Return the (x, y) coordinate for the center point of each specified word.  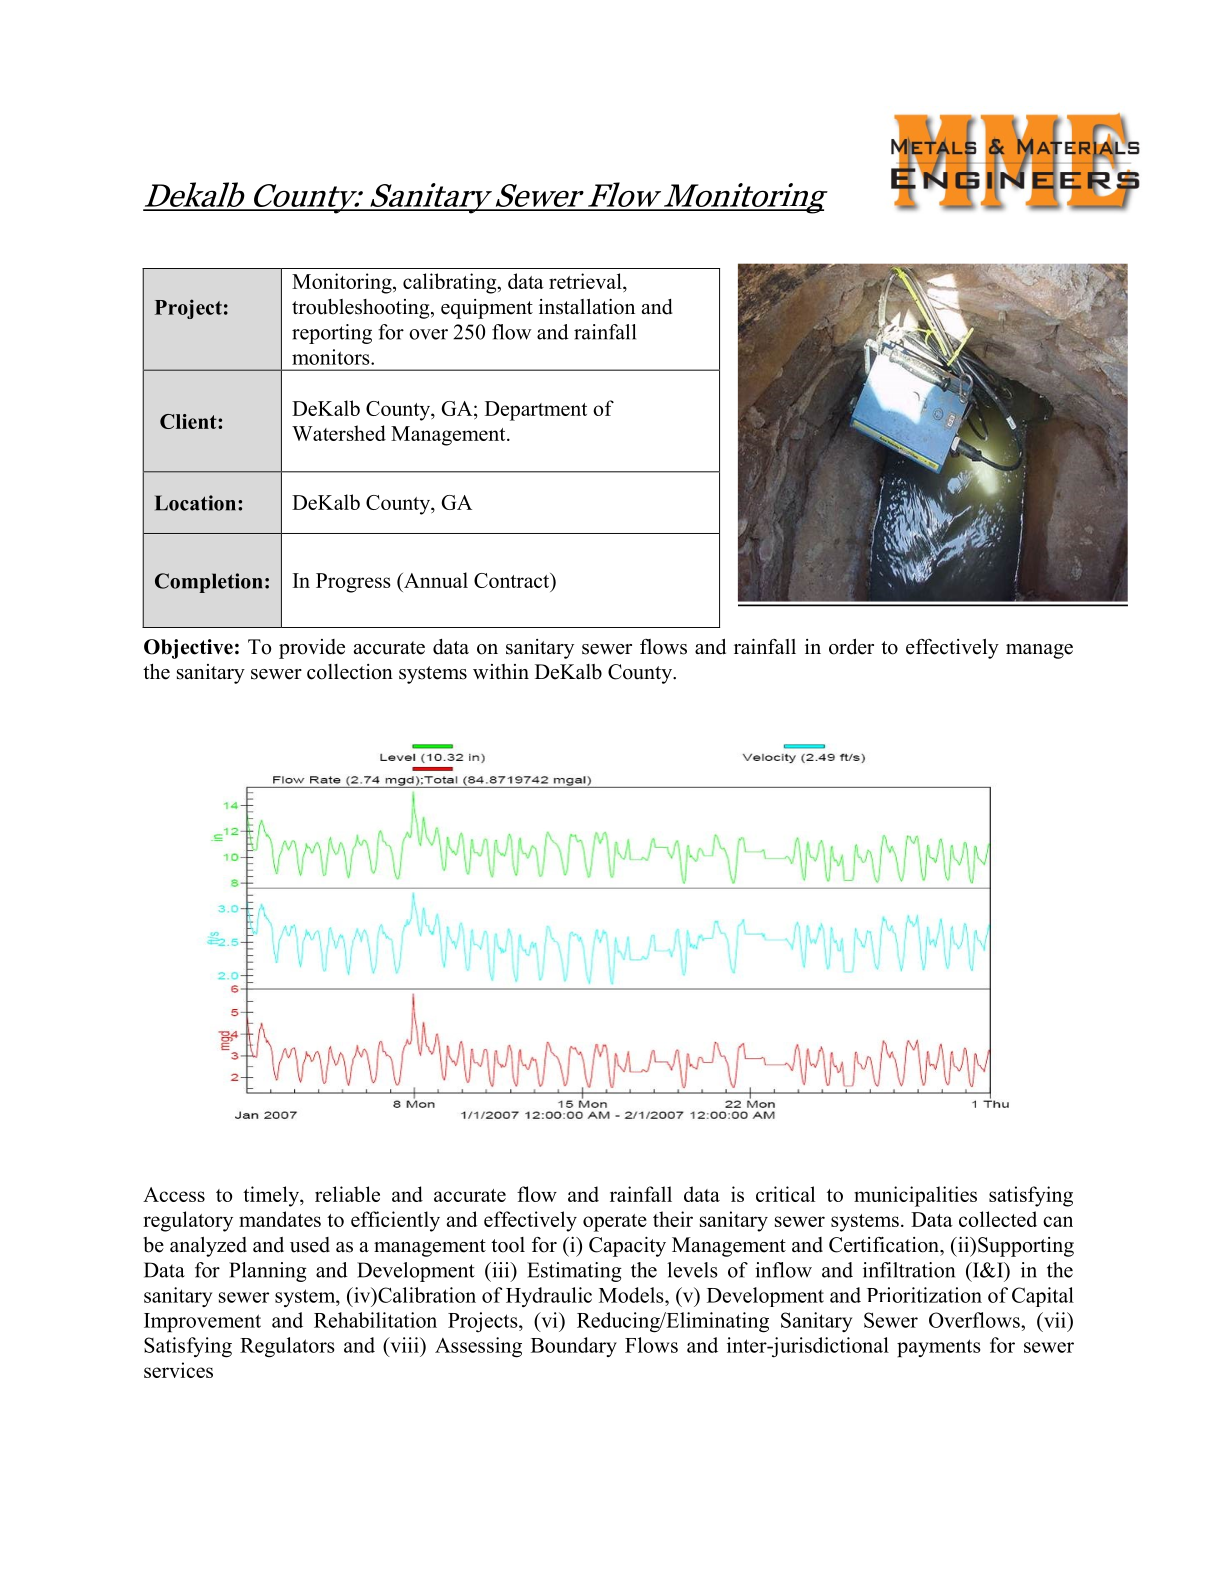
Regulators (287, 1347)
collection (350, 672)
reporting (332, 334)
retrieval (586, 282)
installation (587, 307)
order (851, 647)
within (501, 671)
